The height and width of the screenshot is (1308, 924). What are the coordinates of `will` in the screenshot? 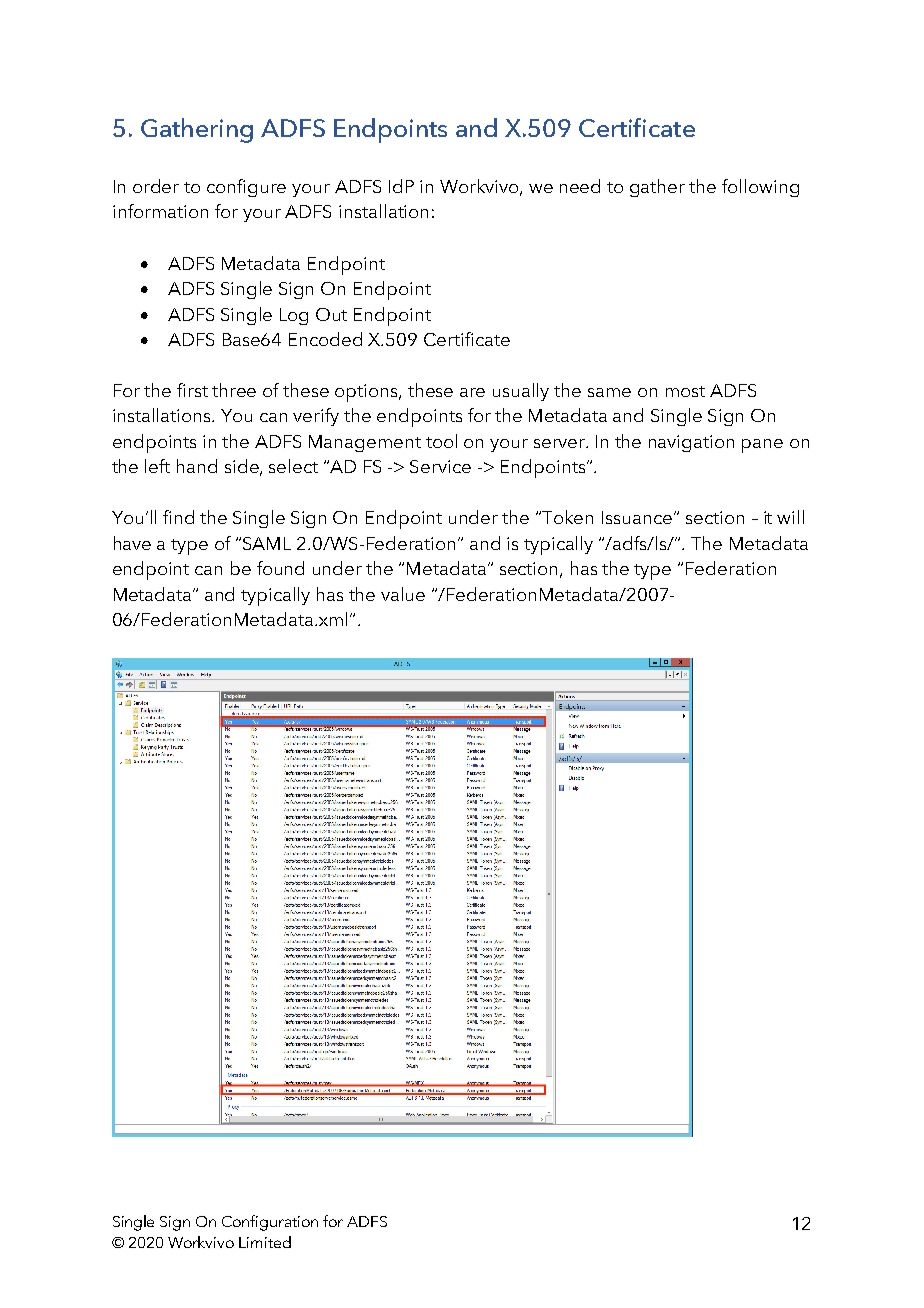 It's located at (790, 517).
